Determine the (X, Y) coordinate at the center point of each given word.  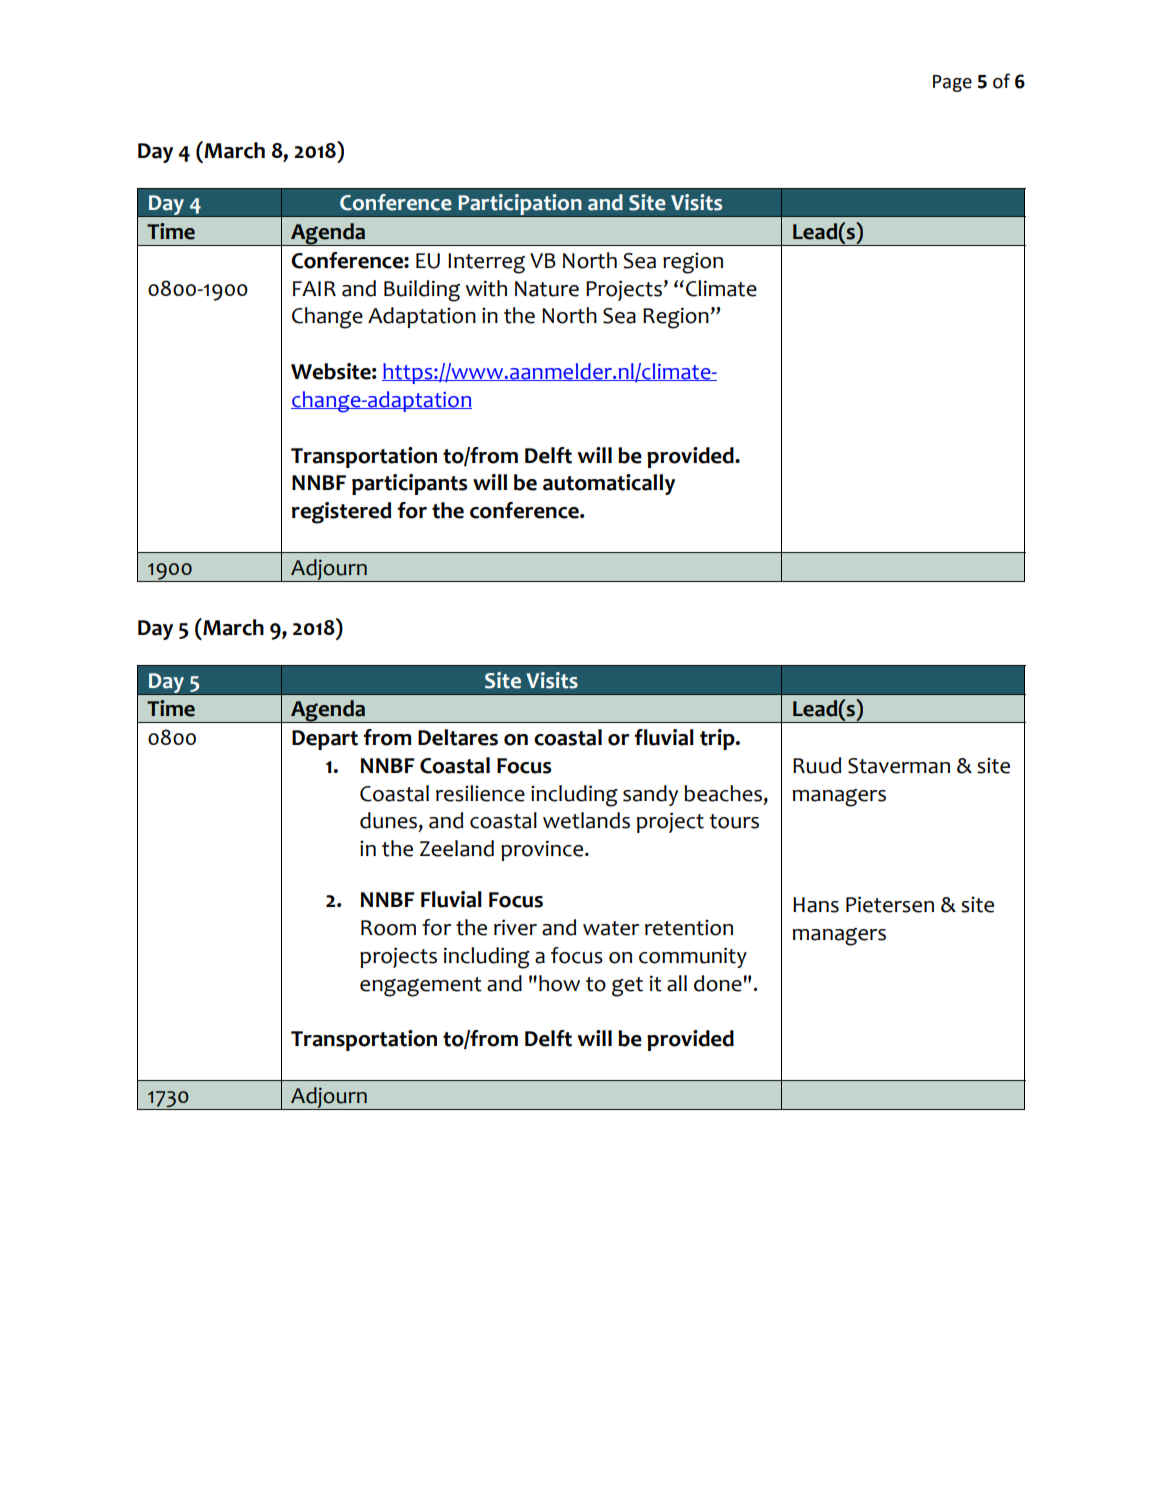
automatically (609, 484)
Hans (816, 905)
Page (952, 83)
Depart (325, 740)
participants (409, 484)
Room (388, 928)
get (627, 987)
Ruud (817, 765)
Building (422, 291)
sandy (650, 795)
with (486, 288)
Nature (547, 289)
